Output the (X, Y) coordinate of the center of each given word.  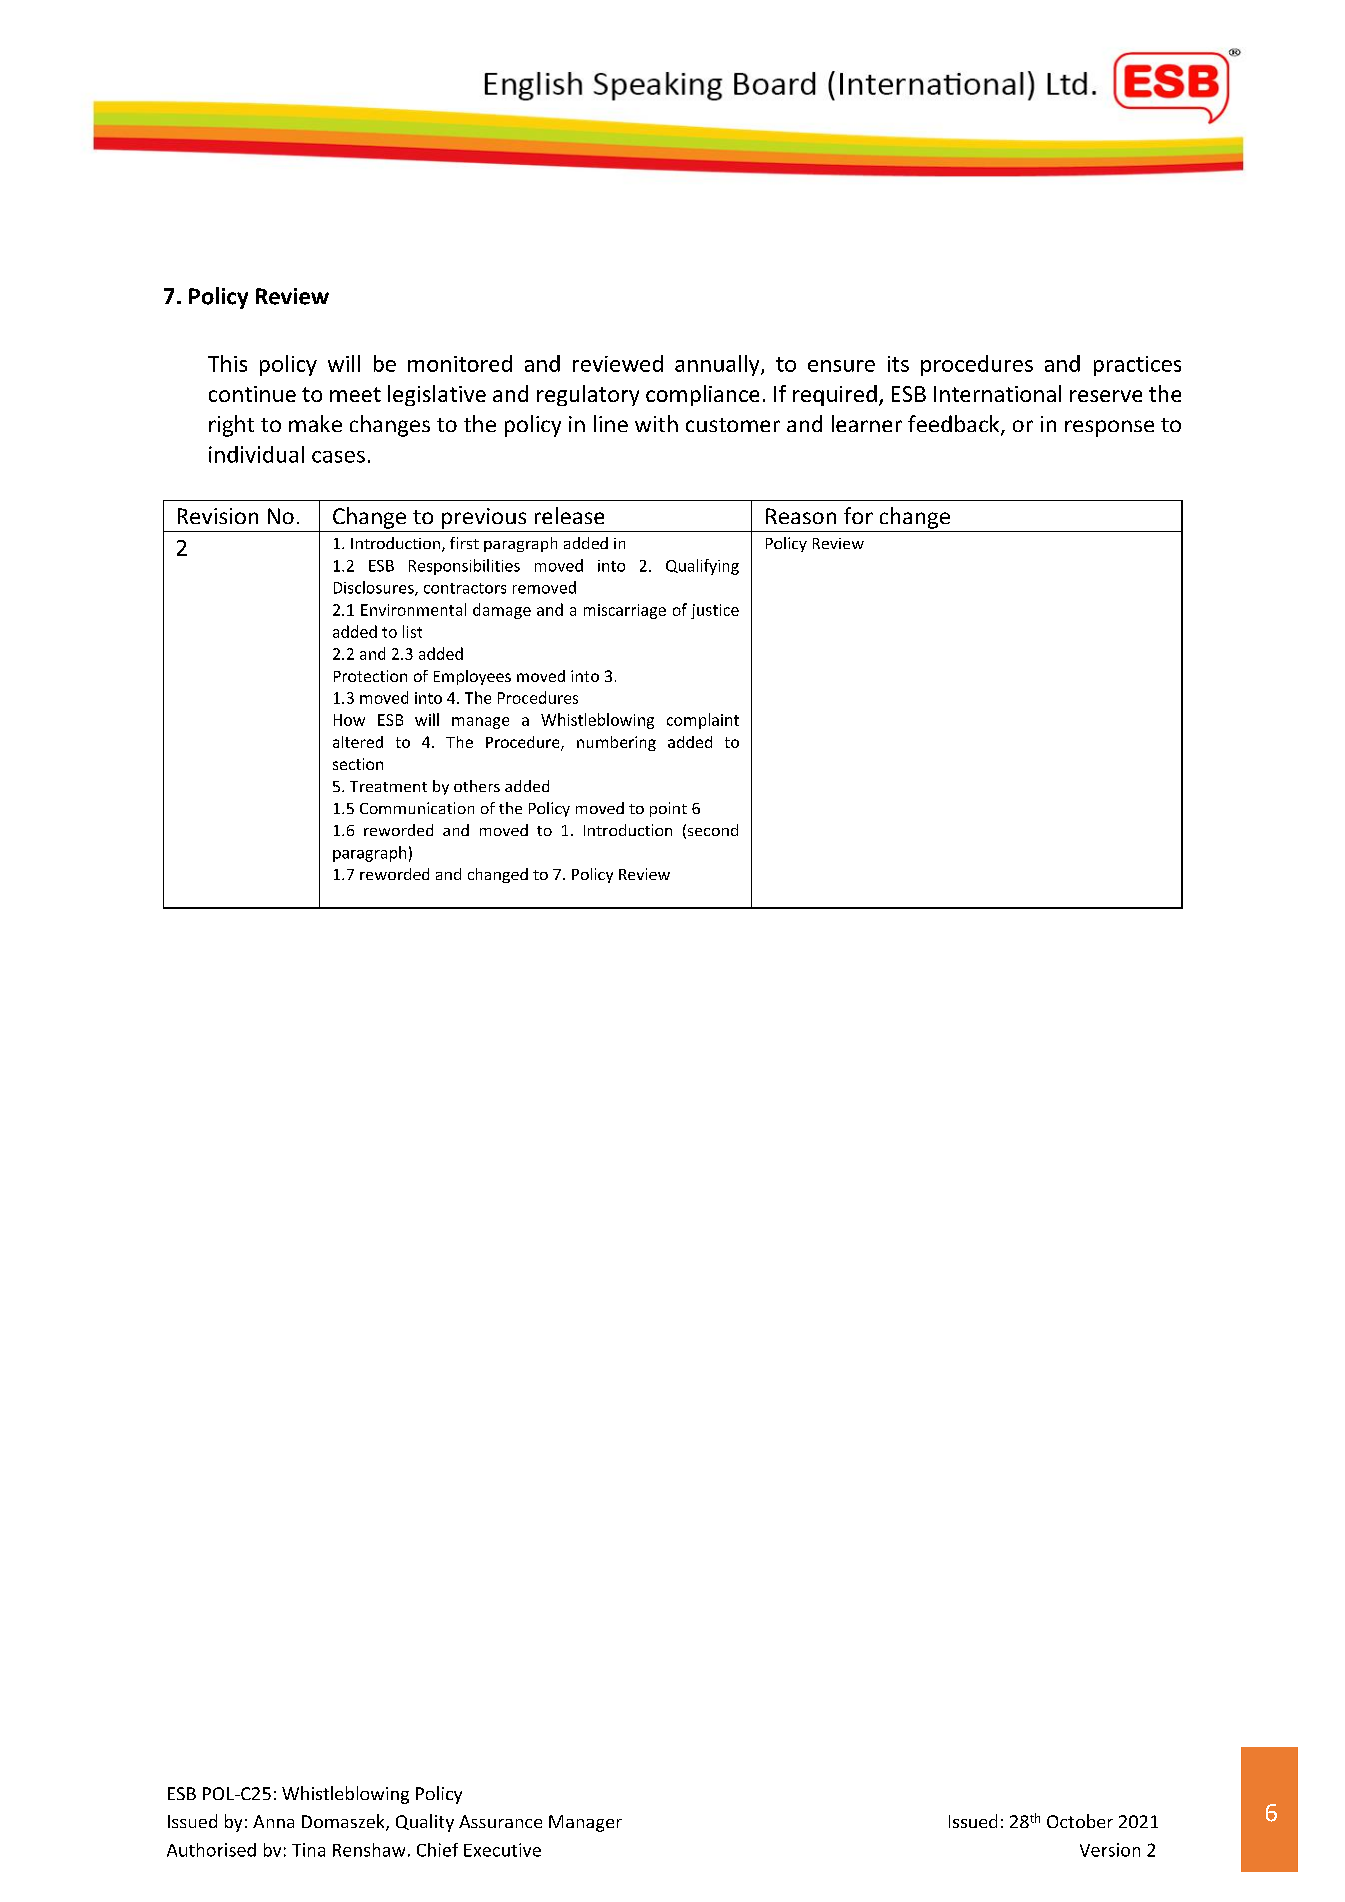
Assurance (500, 1821)
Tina (308, 1850)
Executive (502, 1850)
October (1080, 1821)
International (997, 393)
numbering (616, 743)
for (858, 515)
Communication (417, 808)
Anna (273, 1821)
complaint (703, 721)
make (315, 423)
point (668, 809)
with (656, 423)
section (358, 764)
